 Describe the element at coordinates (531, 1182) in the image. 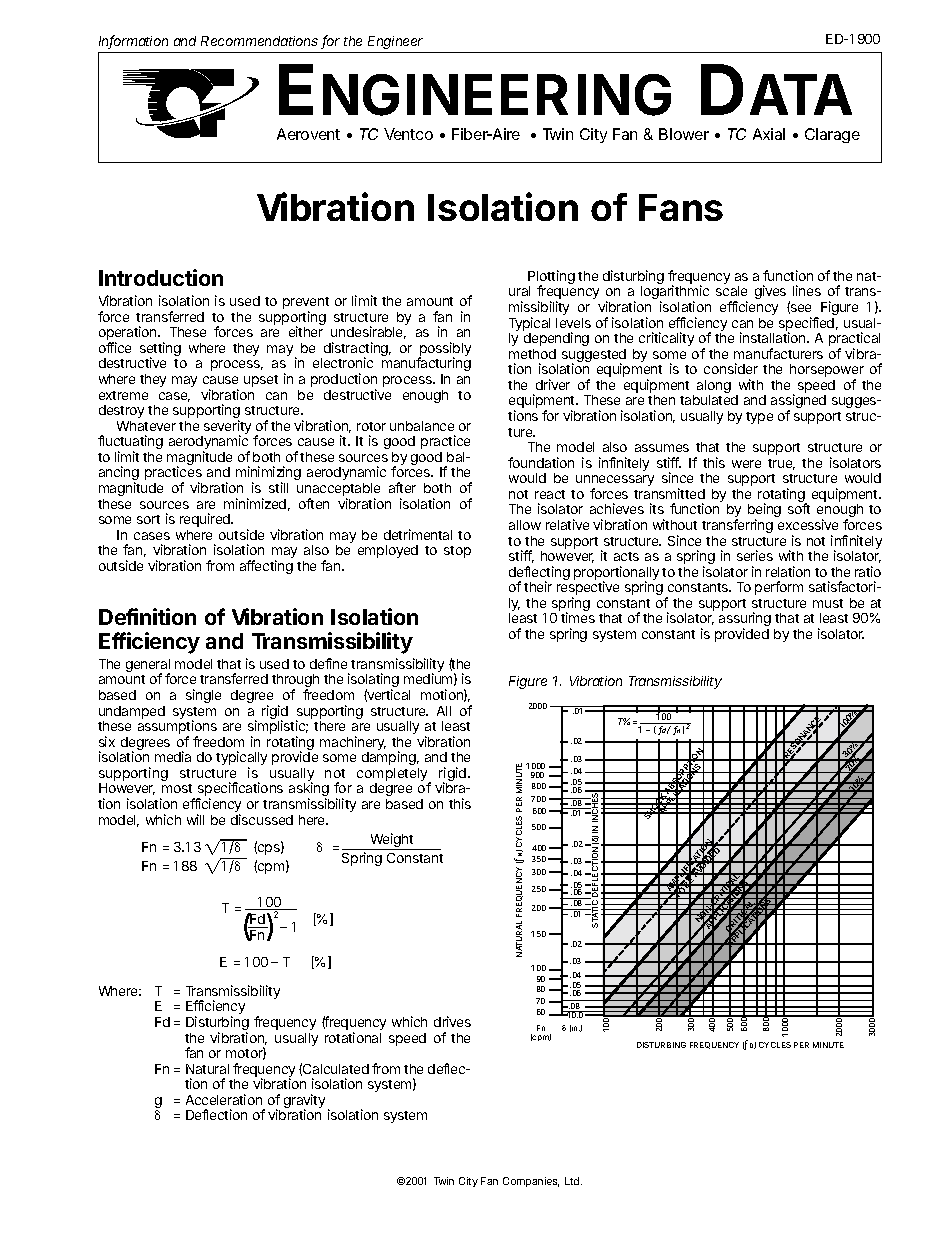

I see `Companies` at that location.
